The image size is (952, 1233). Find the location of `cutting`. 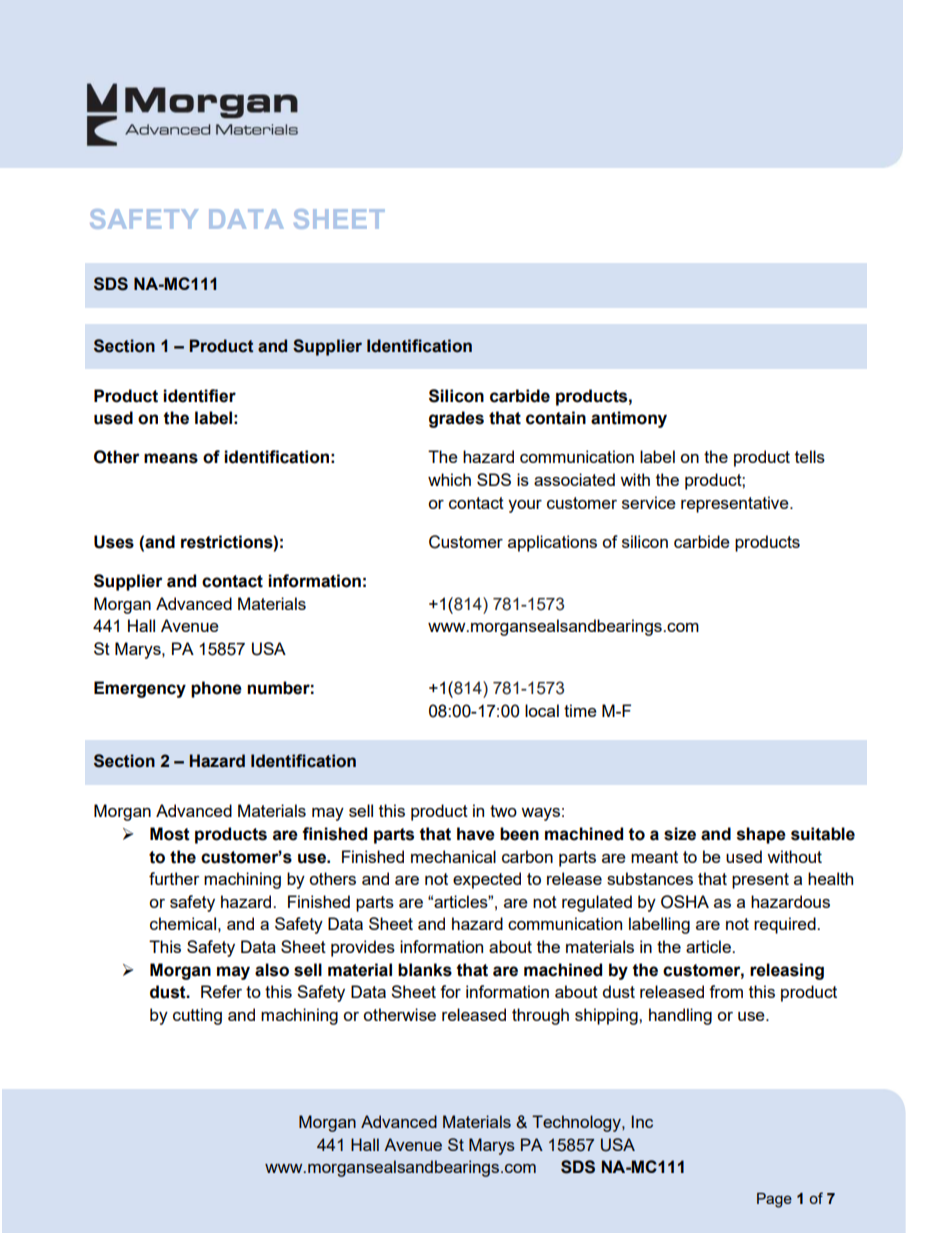

cutting is located at coordinates (197, 1016).
